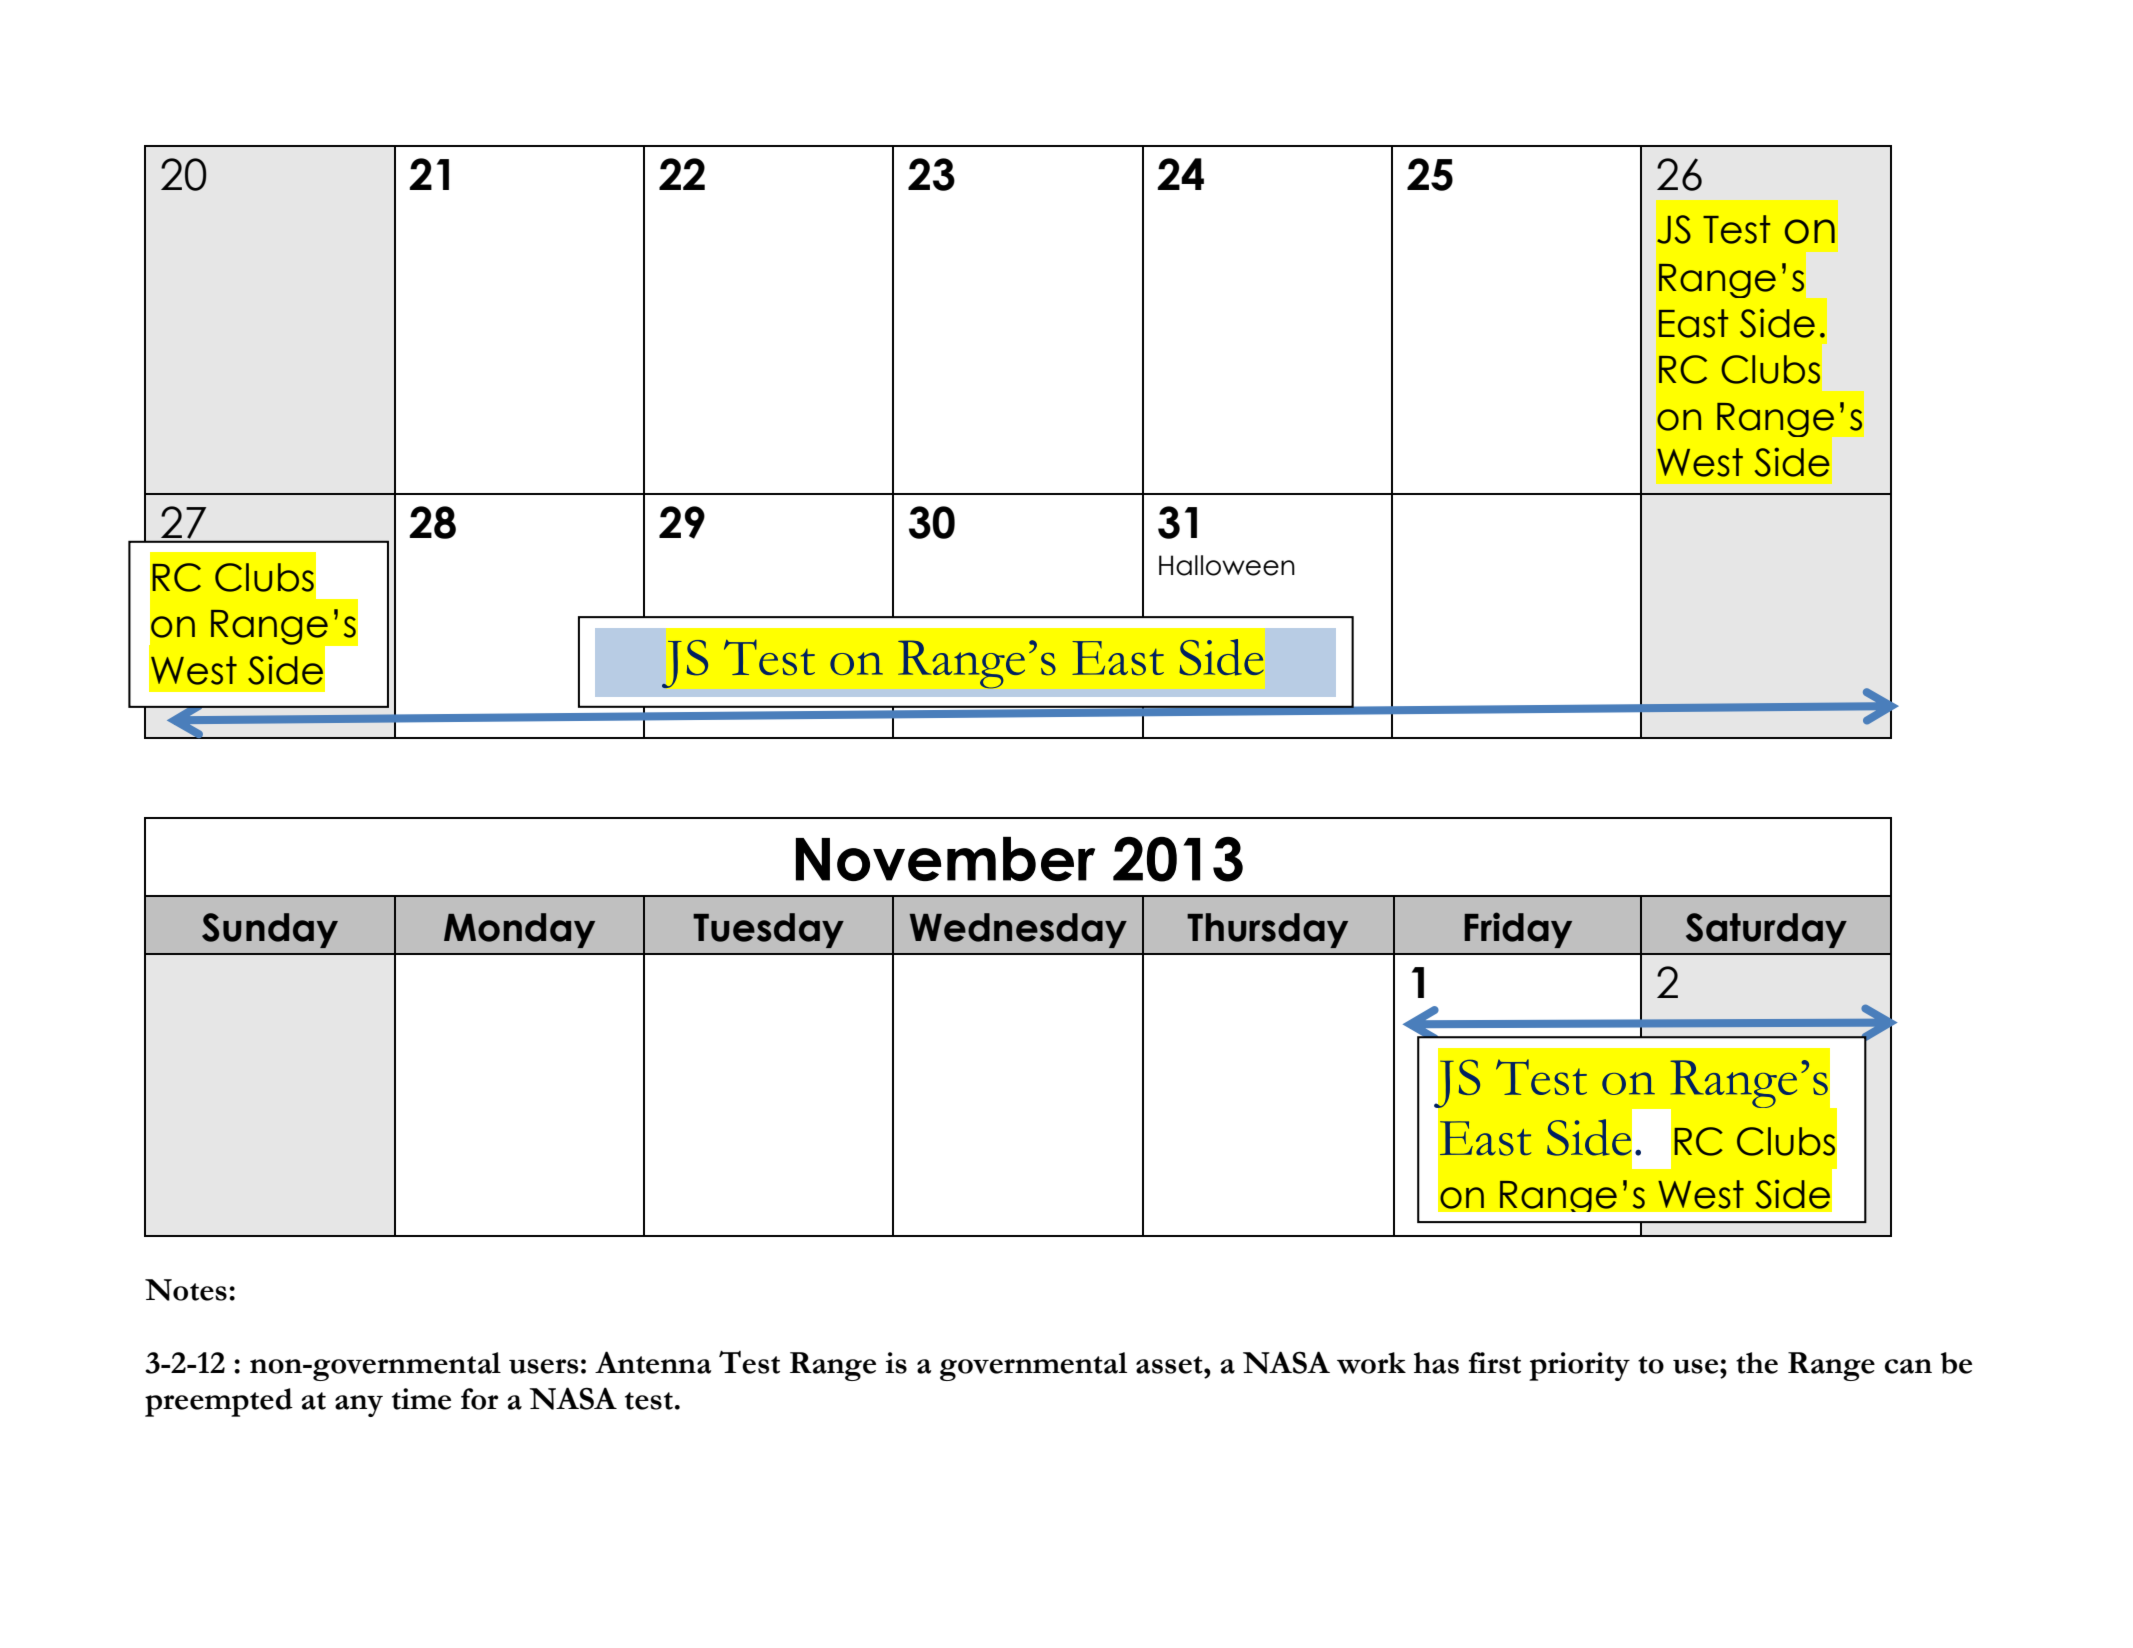  I want to click on time, so click(421, 1399).
